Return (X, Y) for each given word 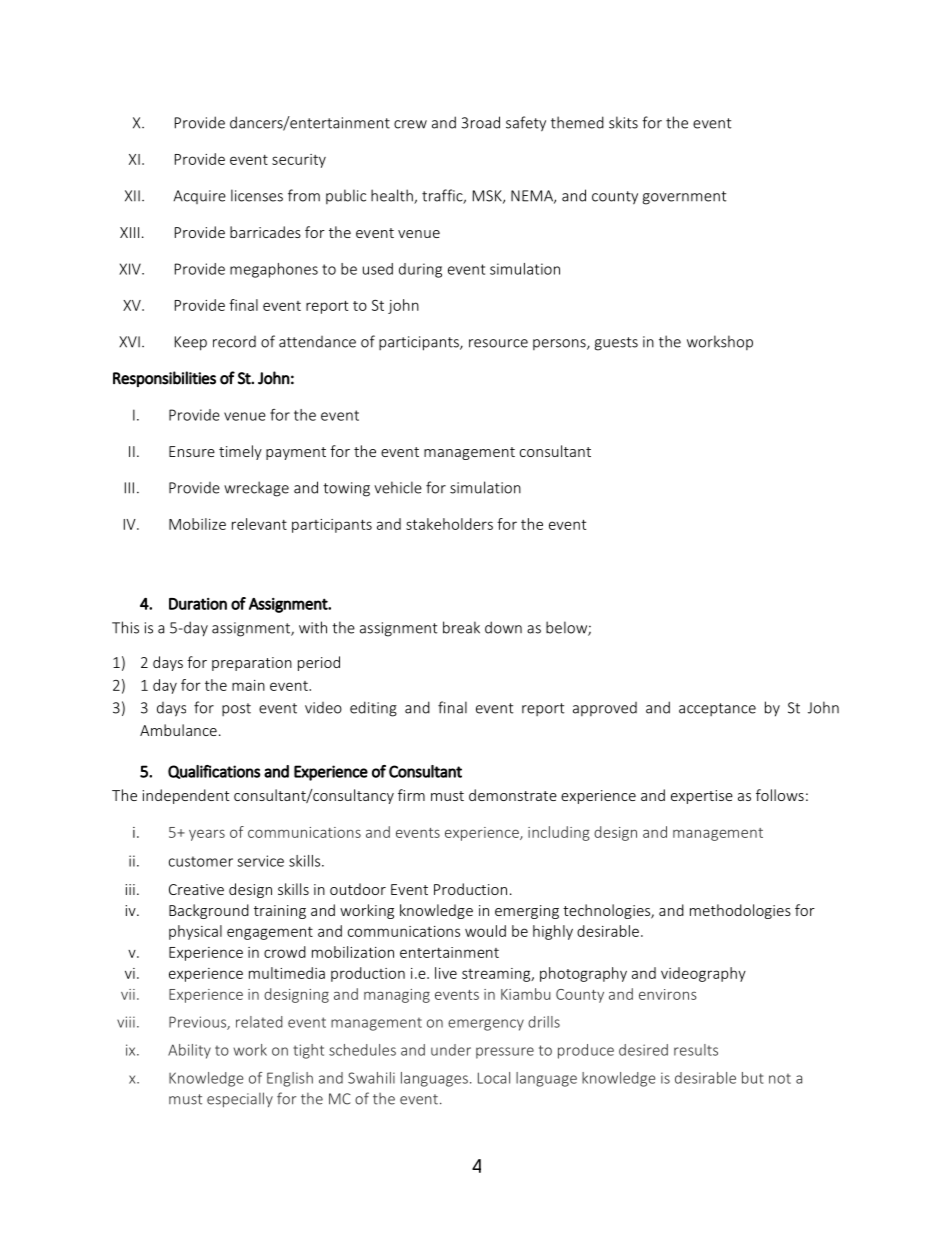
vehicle (398, 487)
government (684, 198)
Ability (189, 1051)
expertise (702, 797)
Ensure (192, 451)
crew (410, 124)
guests (616, 344)
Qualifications (214, 772)
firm (411, 795)
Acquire (199, 197)
